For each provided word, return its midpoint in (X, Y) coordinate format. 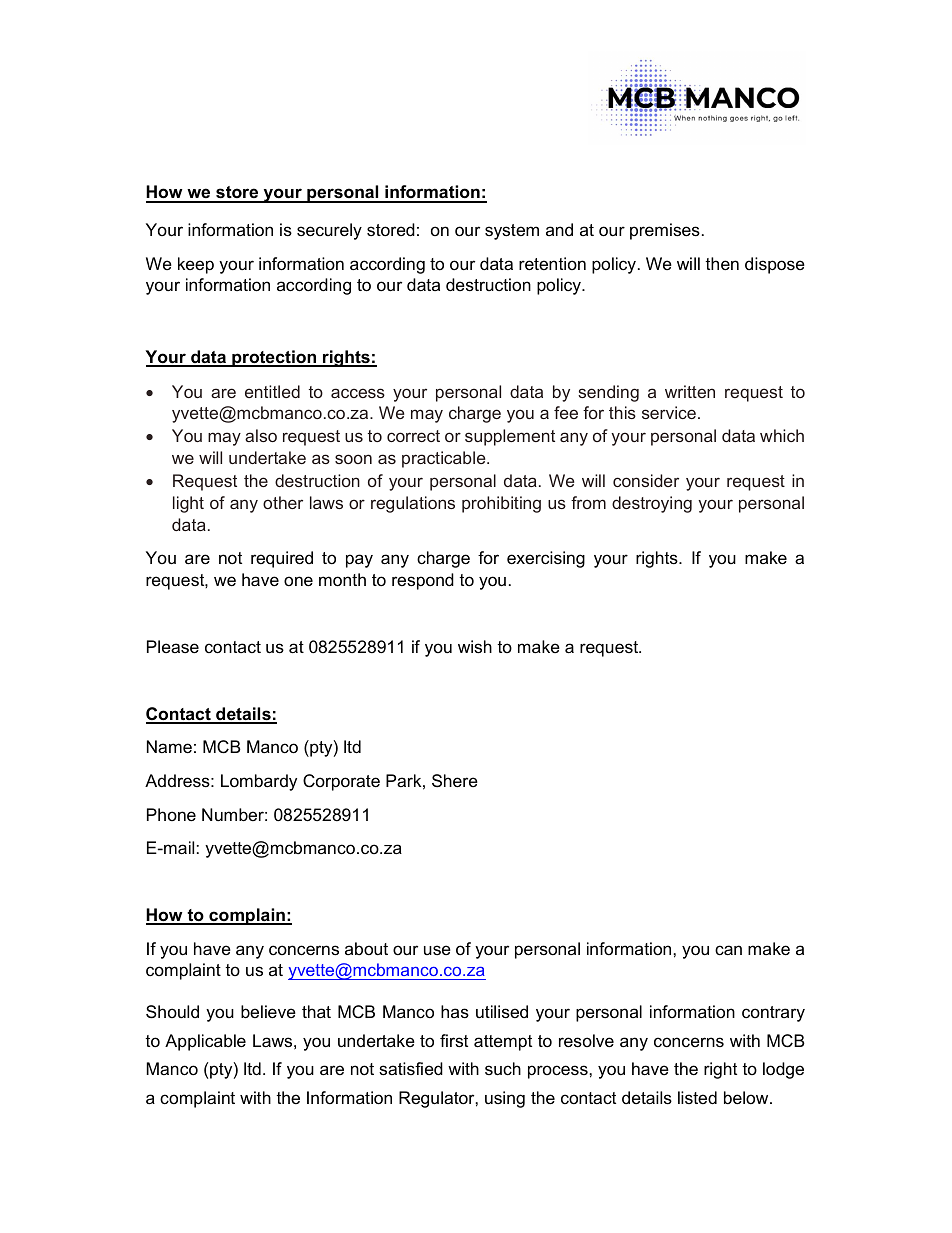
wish (475, 647)
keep (196, 265)
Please (173, 647)
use (437, 950)
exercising (546, 559)
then (722, 264)
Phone (171, 815)
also (261, 435)
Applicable (205, 1042)
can (728, 950)
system (512, 232)
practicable (445, 459)
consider (646, 480)
